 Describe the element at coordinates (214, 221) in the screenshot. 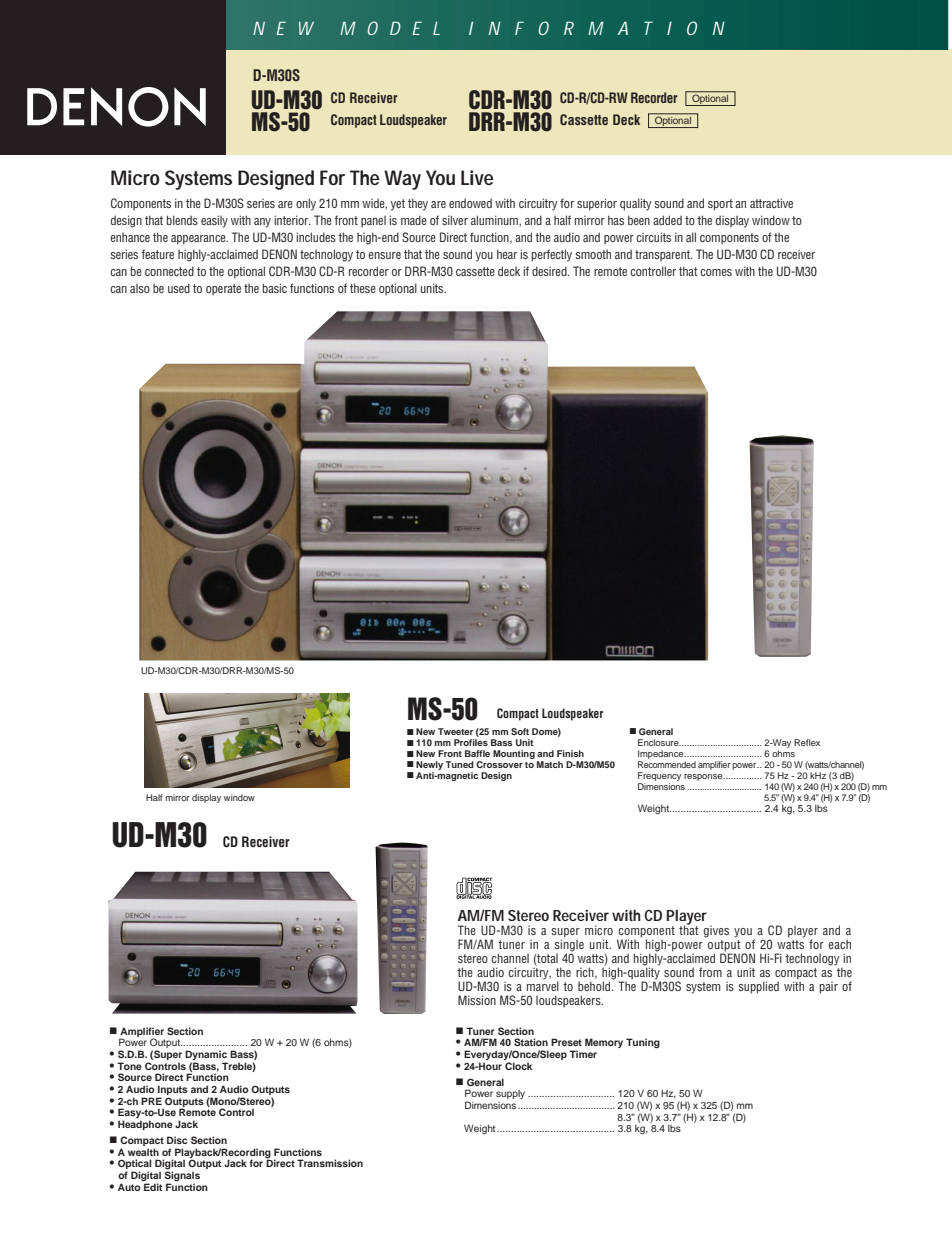

I see `easily` at that location.
